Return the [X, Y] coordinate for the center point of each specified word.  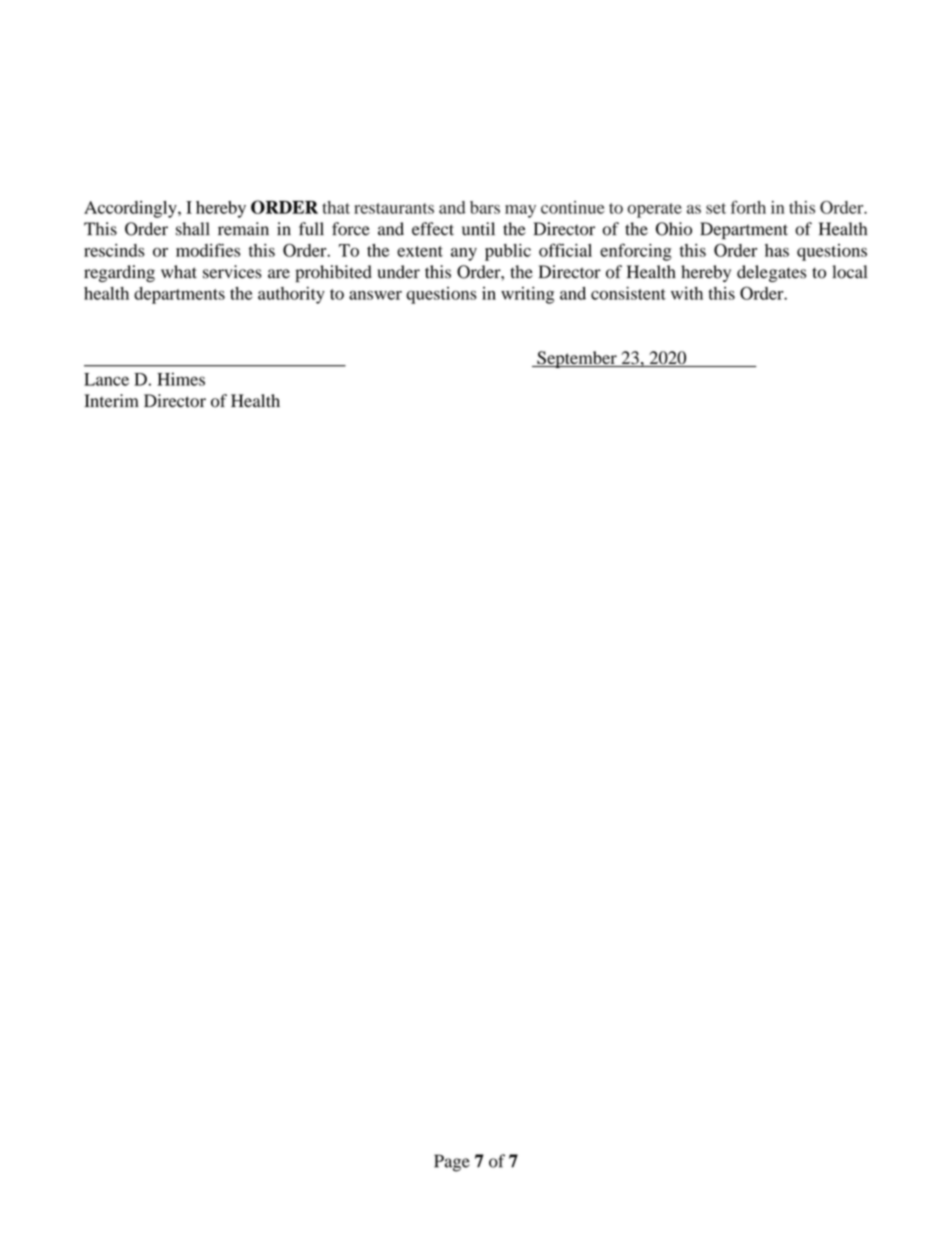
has [777, 250]
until [478, 229]
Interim [111, 400]
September [577, 359]
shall [193, 229]
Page [452, 1163]
